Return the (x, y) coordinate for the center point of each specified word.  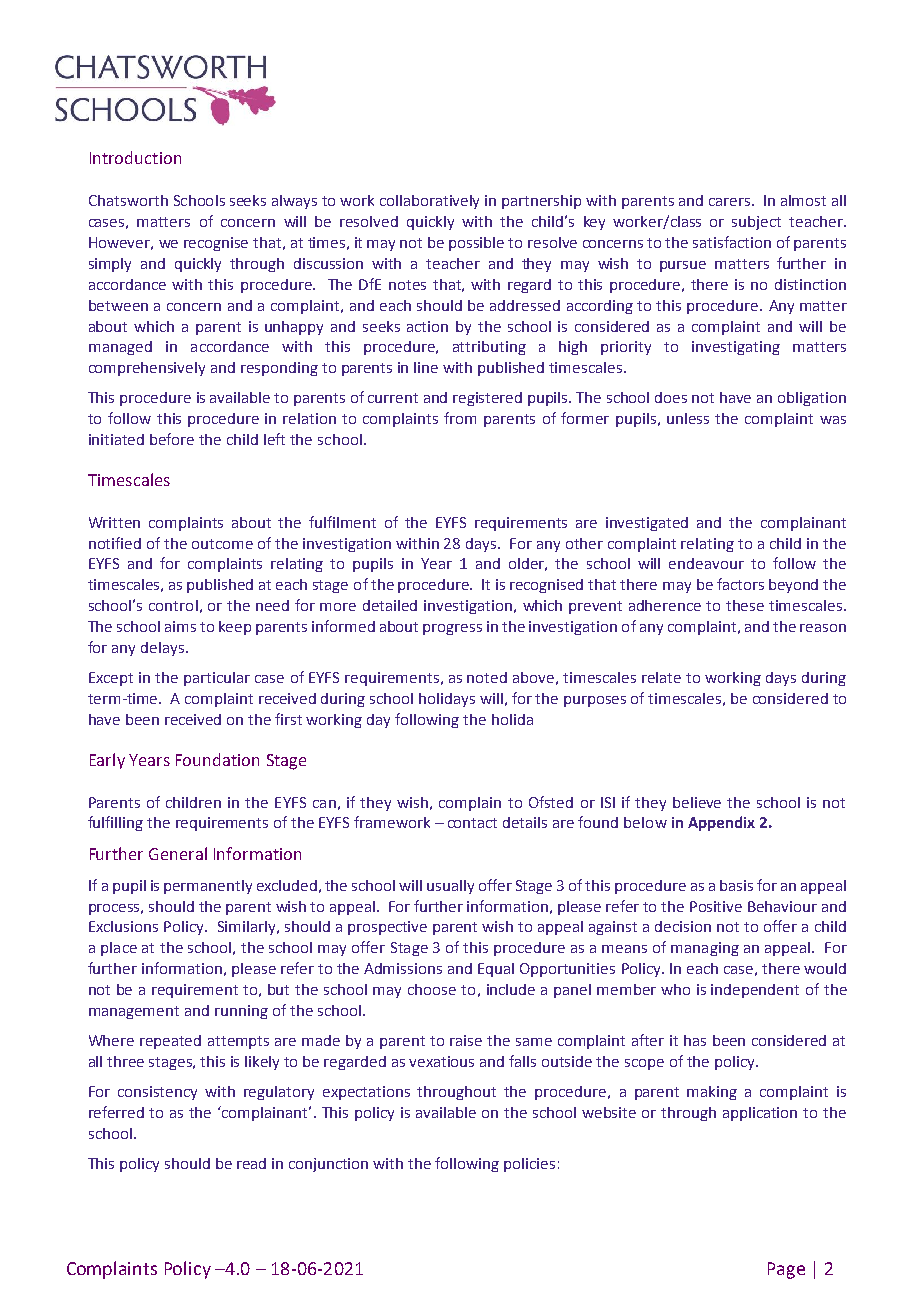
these (745, 605)
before (172, 439)
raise (466, 1040)
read (251, 1163)
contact (472, 823)
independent (755, 991)
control (173, 605)
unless (688, 418)
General (178, 853)
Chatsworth (128, 200)
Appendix (721, 823)
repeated (170, 1042)
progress (452, 629)
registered (487, 399)
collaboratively (429, 202)
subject (756, 223)
